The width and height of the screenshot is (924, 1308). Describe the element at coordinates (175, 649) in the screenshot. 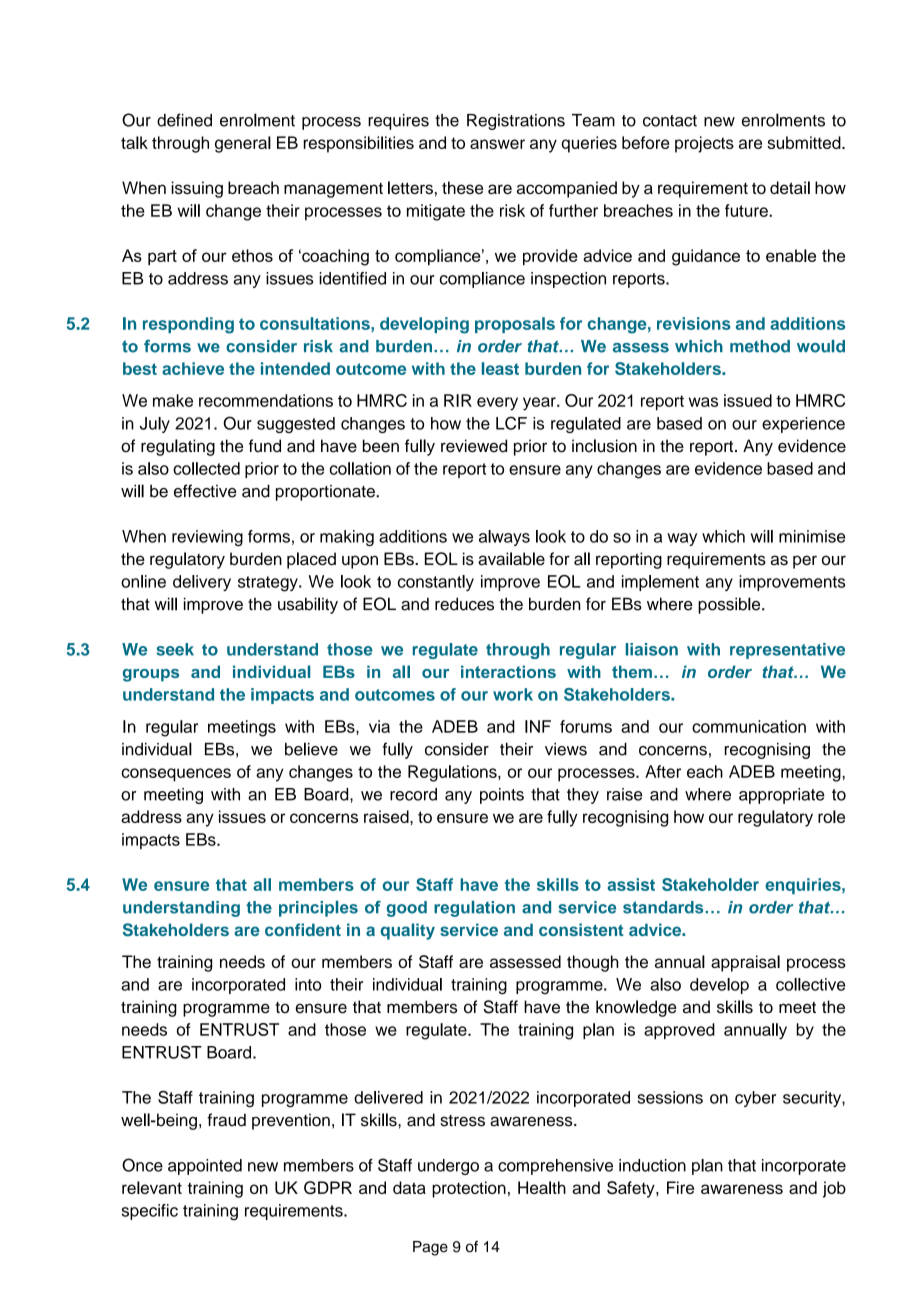

I see `seek` at that location.
